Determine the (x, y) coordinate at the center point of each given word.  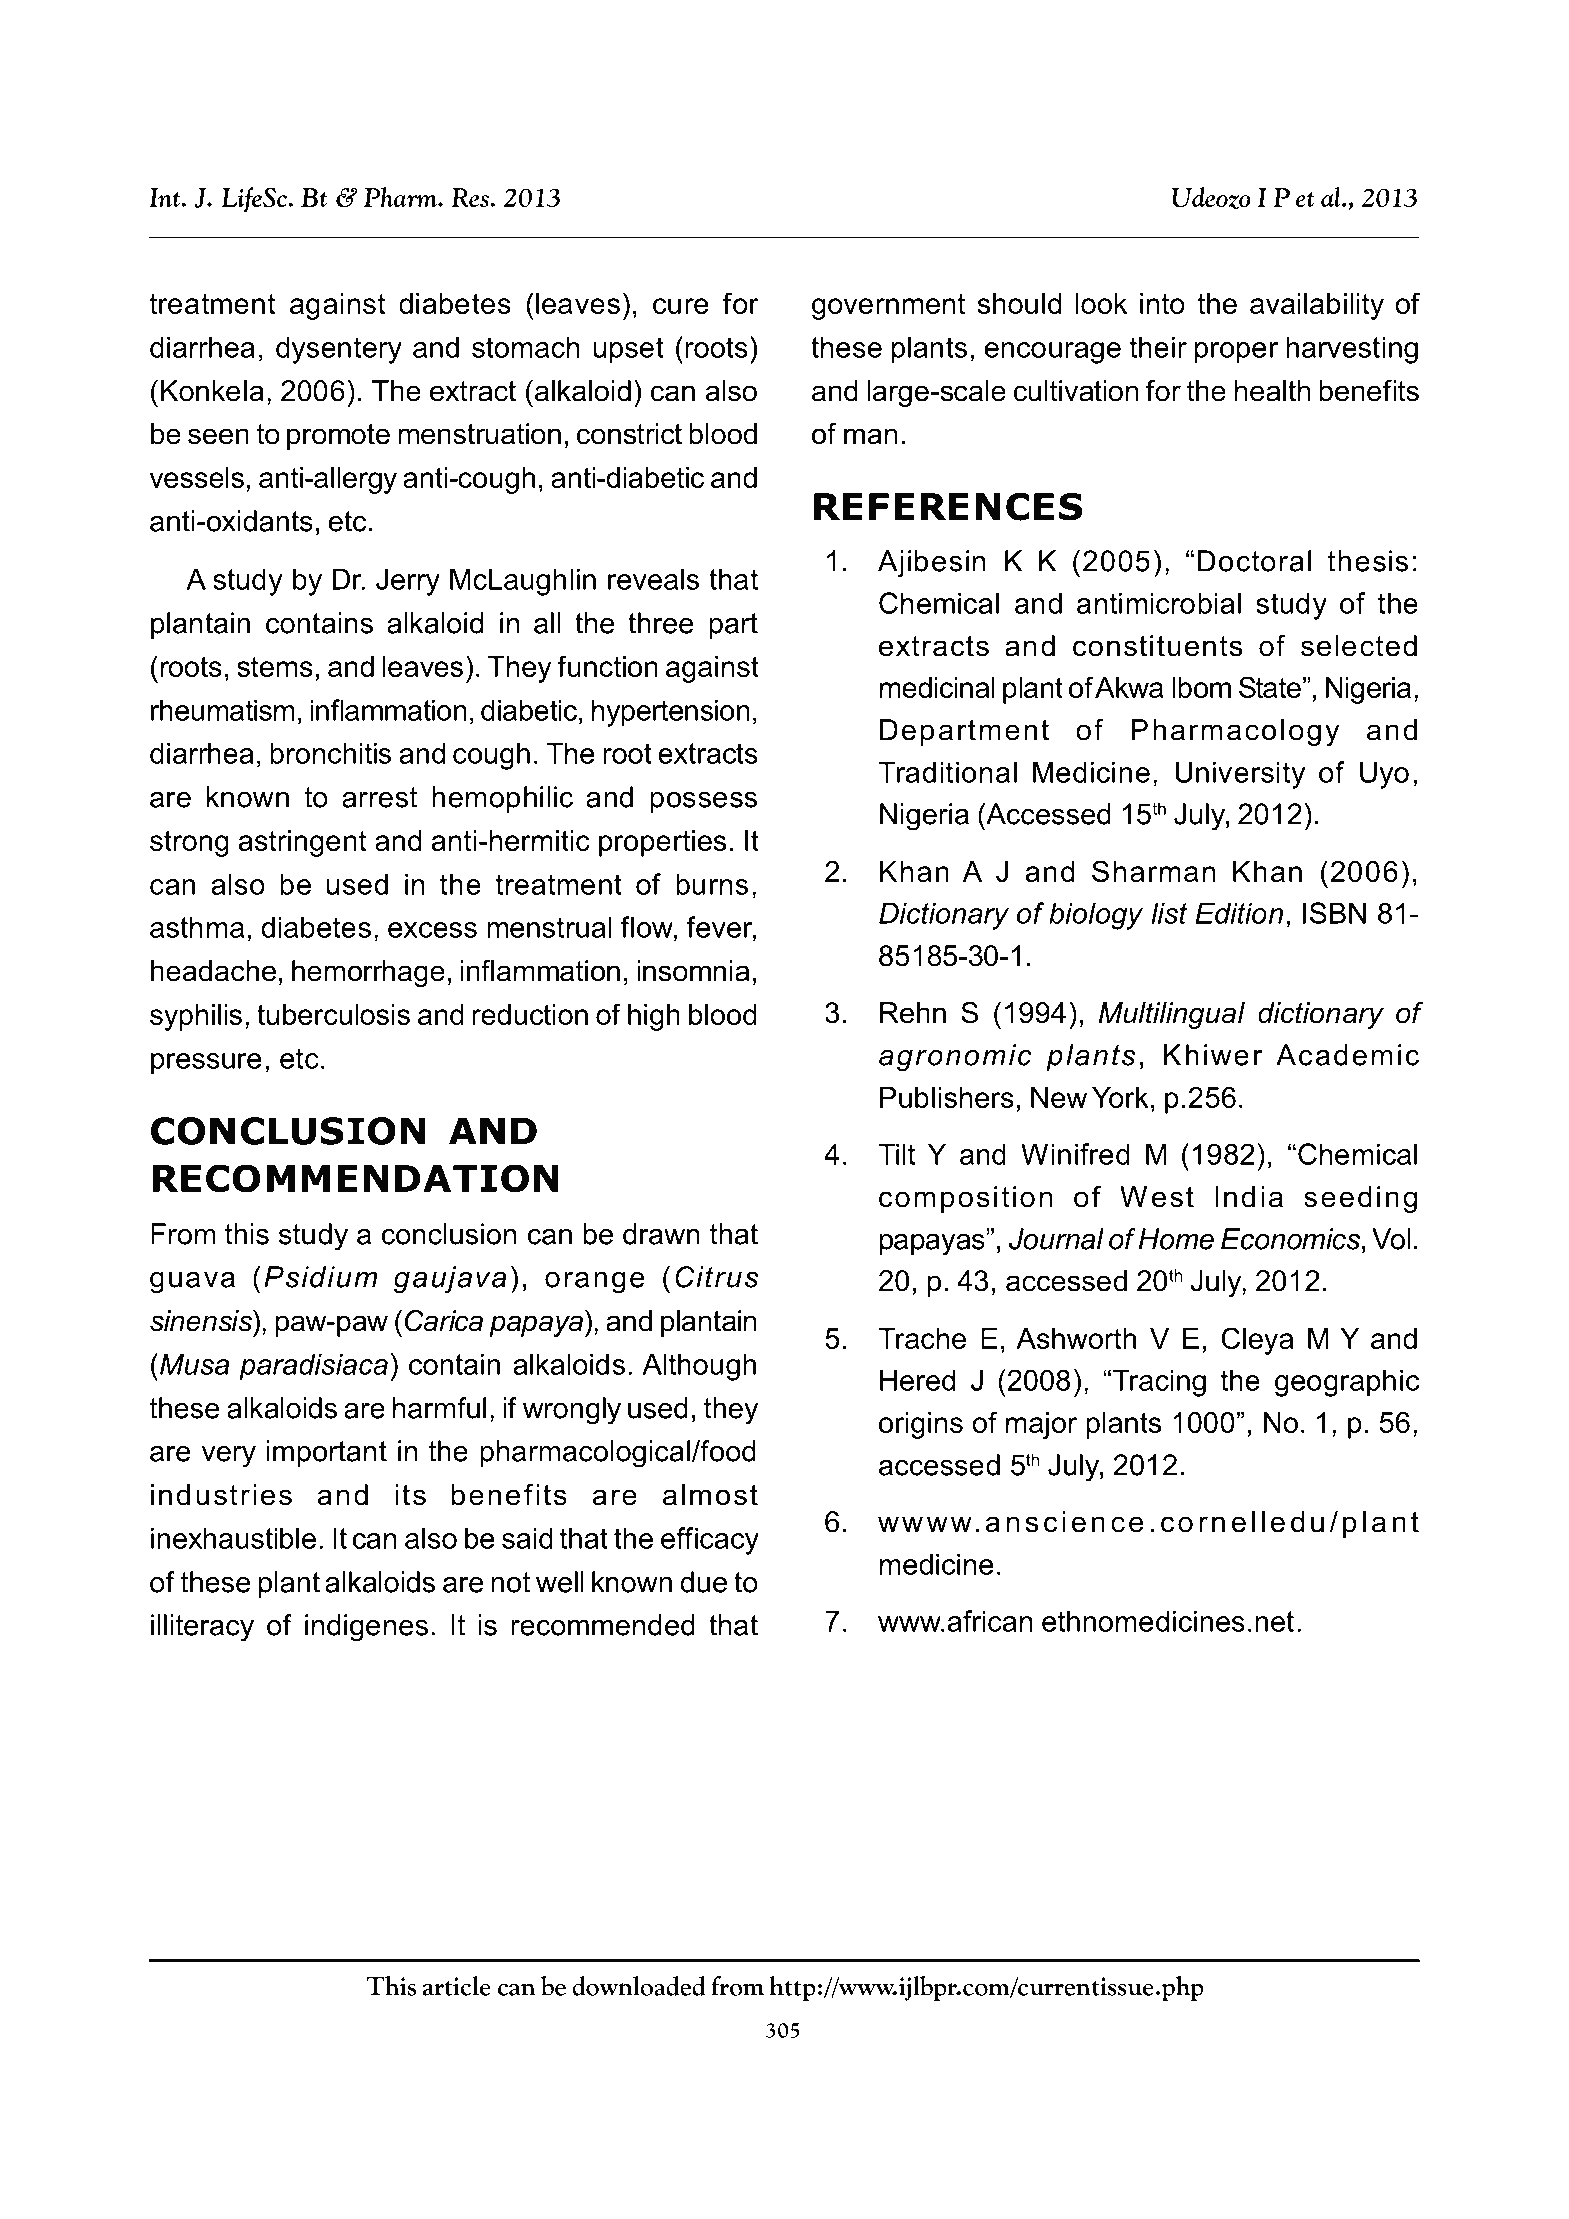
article (457, 1986)
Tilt (897, 1154)
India (1249, 1197)
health (1273, 391)
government (888, 306)
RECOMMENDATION (355, 1178)
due (703, 1582)
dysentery (339, 350)
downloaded (639, 1985)
